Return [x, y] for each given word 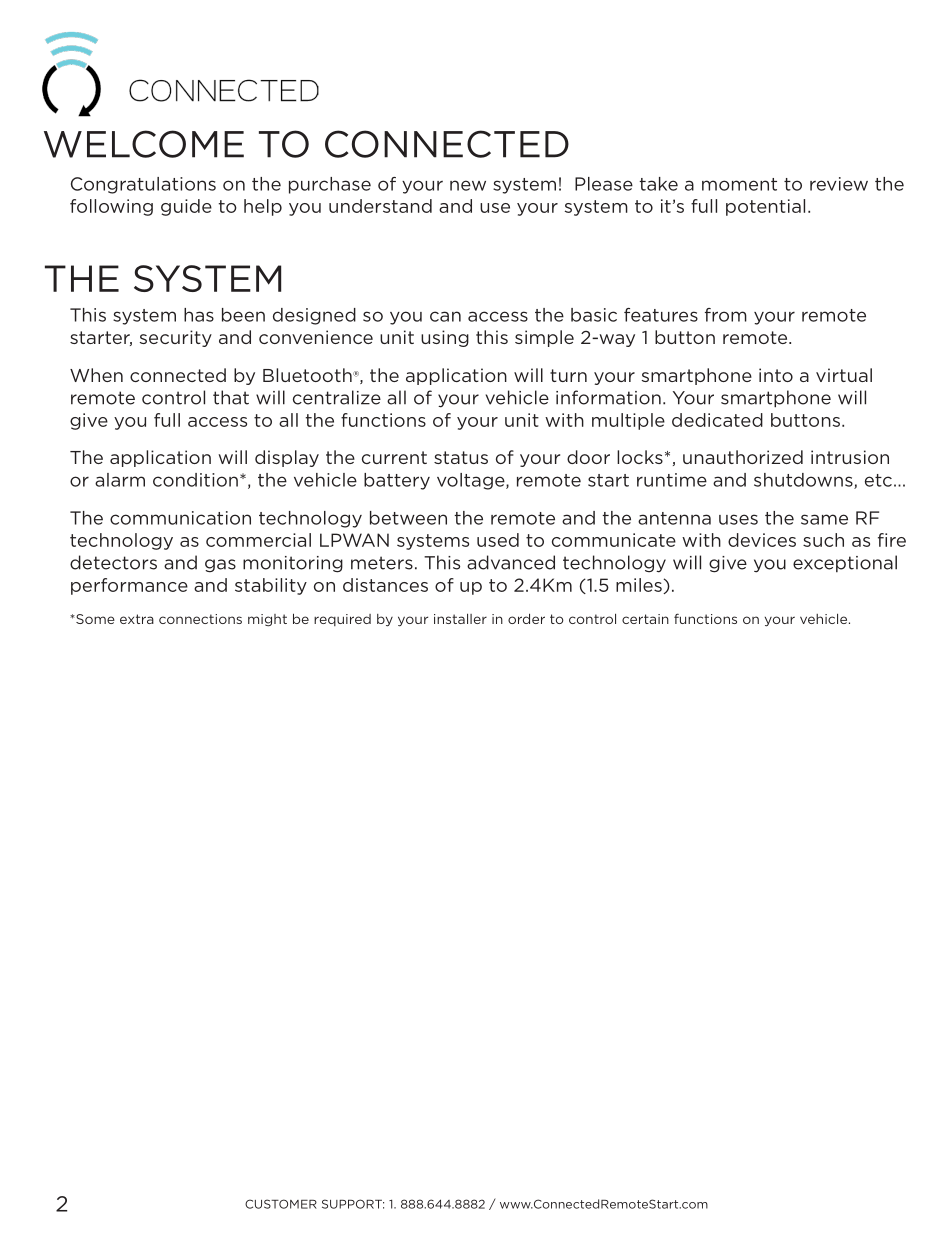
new [468, 185]
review [839, 184]
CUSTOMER [281, 1204]
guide [186, 207]
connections [200, 619]
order [526, 618]
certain [645, 619]
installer [460, 618]
